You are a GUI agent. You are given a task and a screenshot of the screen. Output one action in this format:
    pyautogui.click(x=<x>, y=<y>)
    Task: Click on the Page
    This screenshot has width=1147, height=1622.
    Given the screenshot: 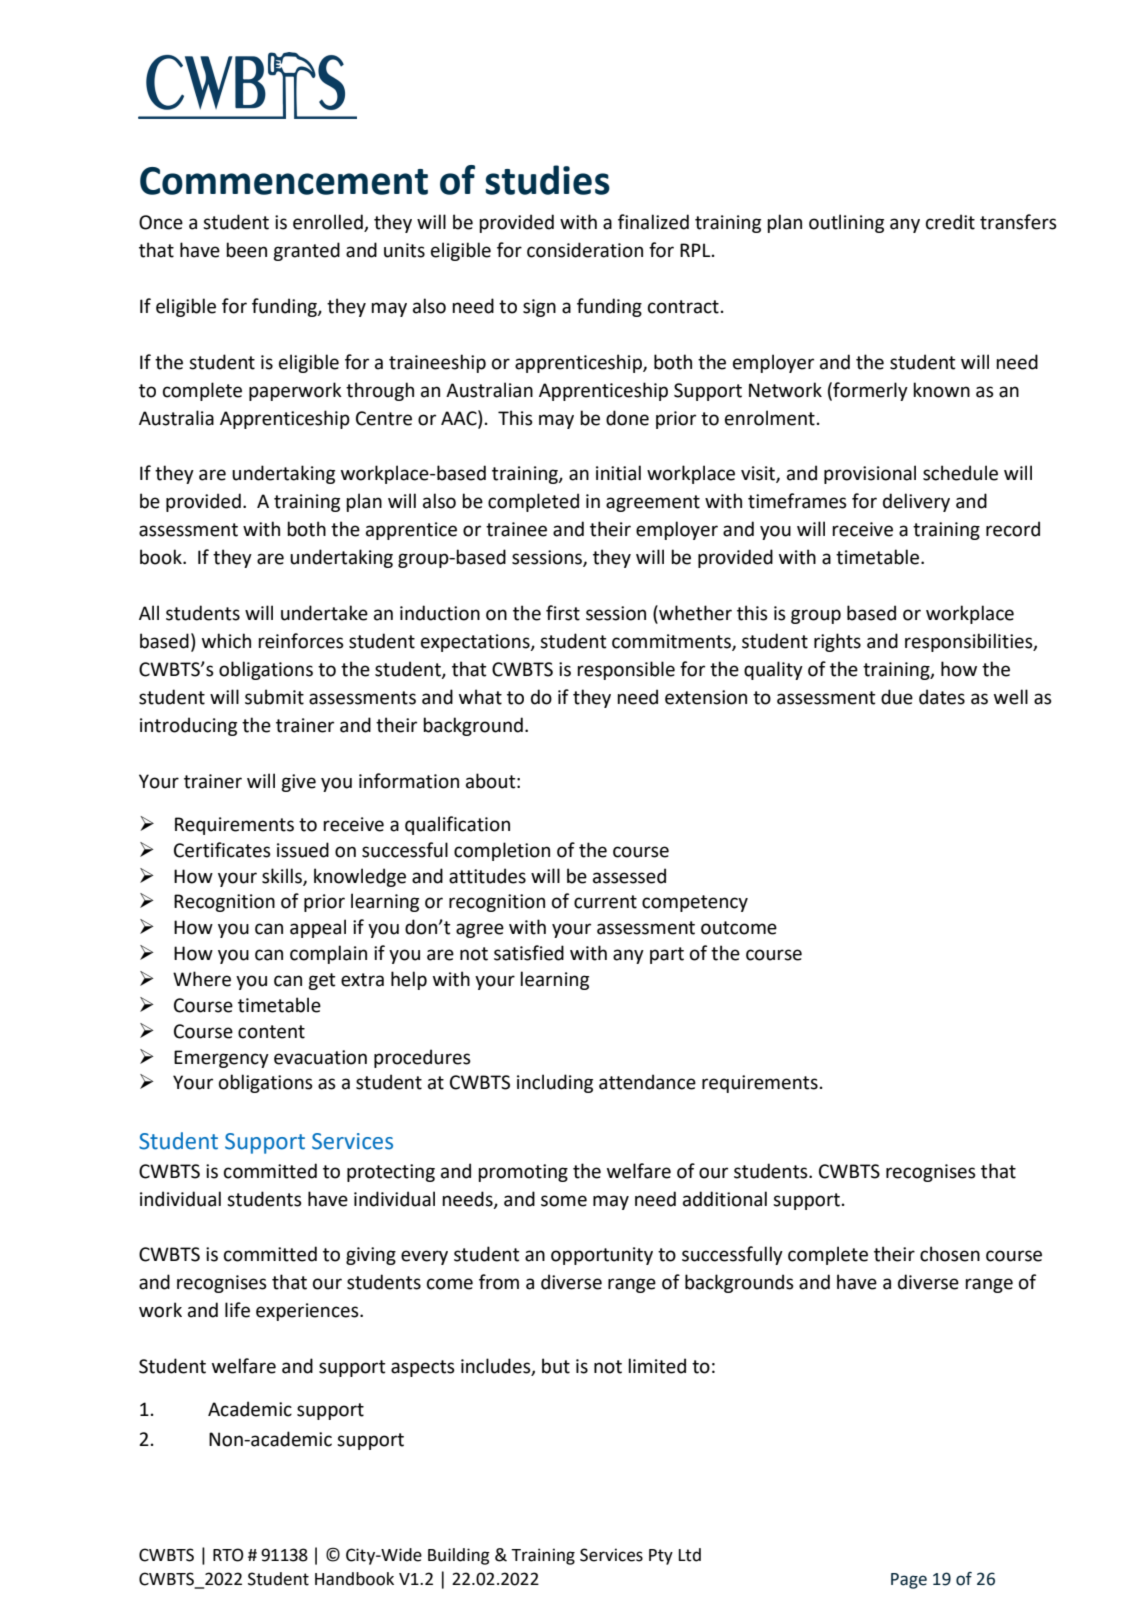 What is the action you would take?
    pyautogui.click(x=909, y=1581)
